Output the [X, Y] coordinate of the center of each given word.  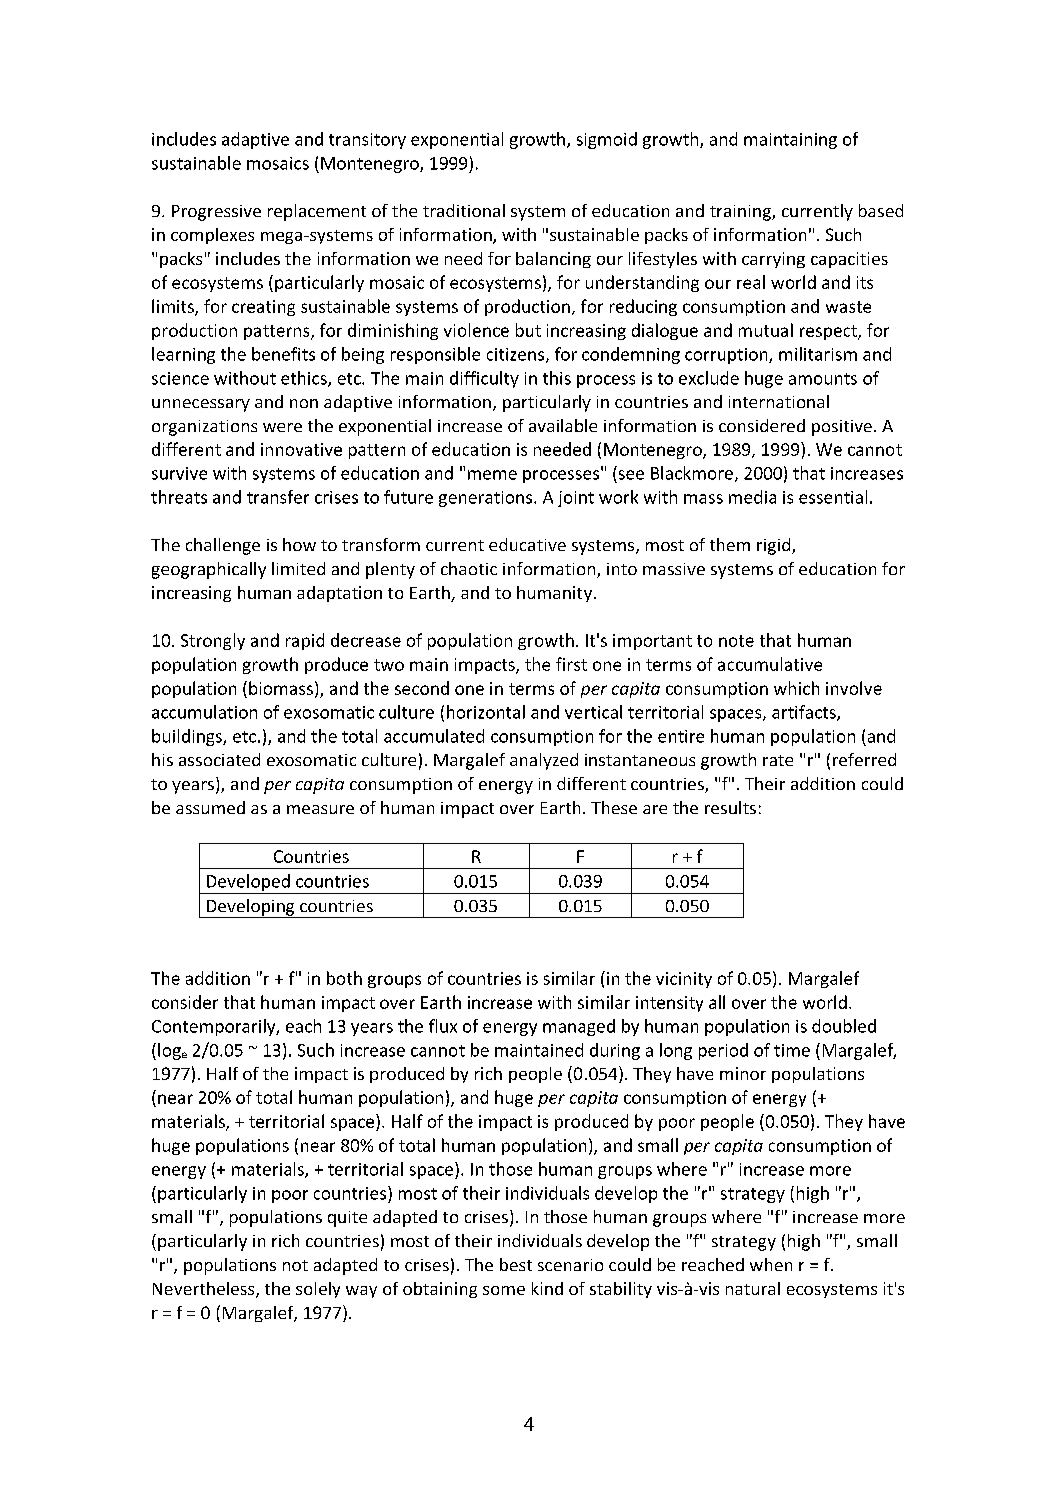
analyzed [544, 761]
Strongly [213, 641]
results [730, 807]
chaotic [469, 568]
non [304, 403]
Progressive [216, 213]
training [741, 213]
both [344, 978]
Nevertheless [205, 1290]
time [792, 1050]
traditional [464, 210]
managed [579, 1027]
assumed [210, 807]
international [779, 401]
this [557, 378]
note [736, 641]
